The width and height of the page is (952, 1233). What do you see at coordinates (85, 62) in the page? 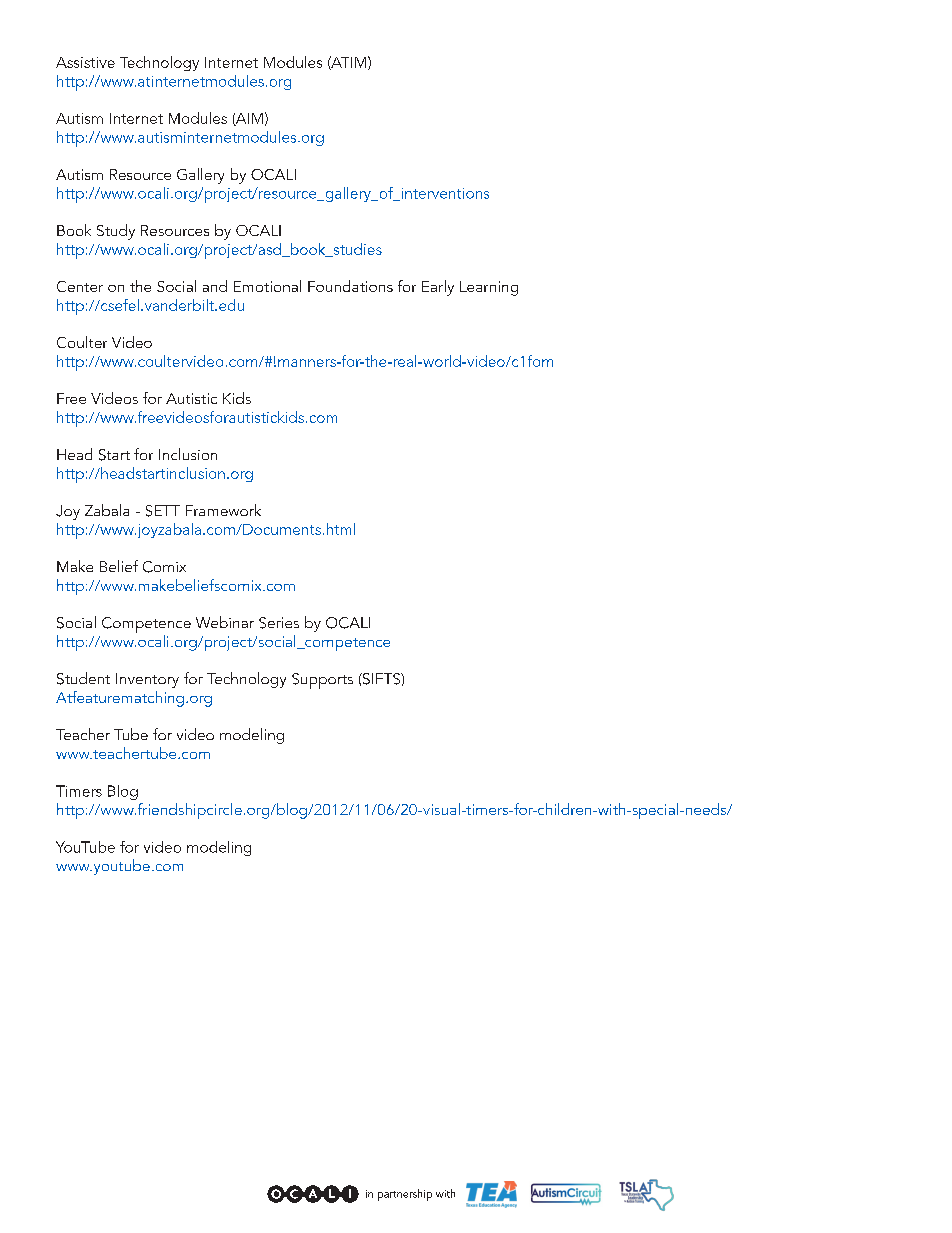
I see `Assistive` at bounding box center [85, 62].
